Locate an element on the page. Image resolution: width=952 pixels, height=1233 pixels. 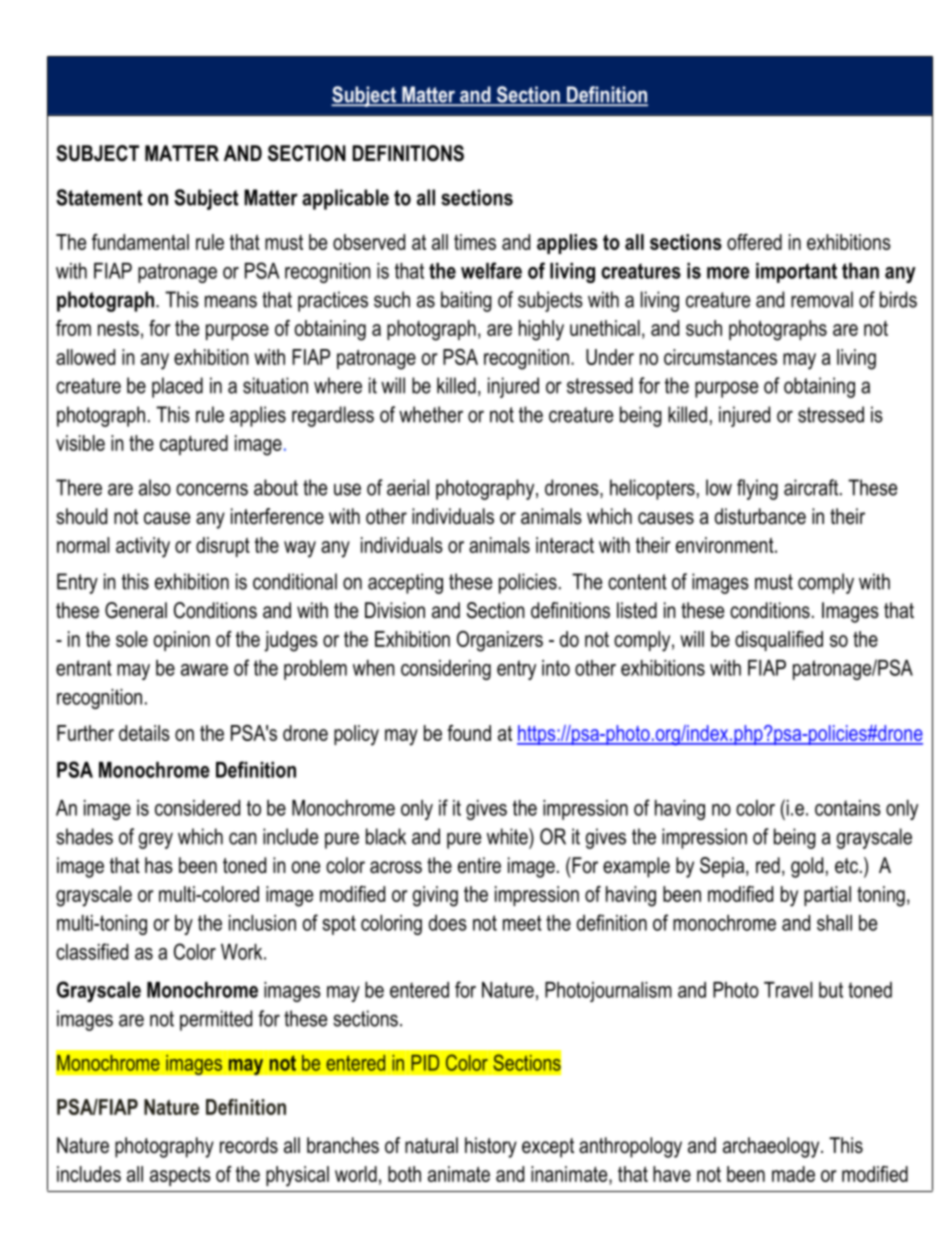
aspects is located at coordinates (180, 1176).
